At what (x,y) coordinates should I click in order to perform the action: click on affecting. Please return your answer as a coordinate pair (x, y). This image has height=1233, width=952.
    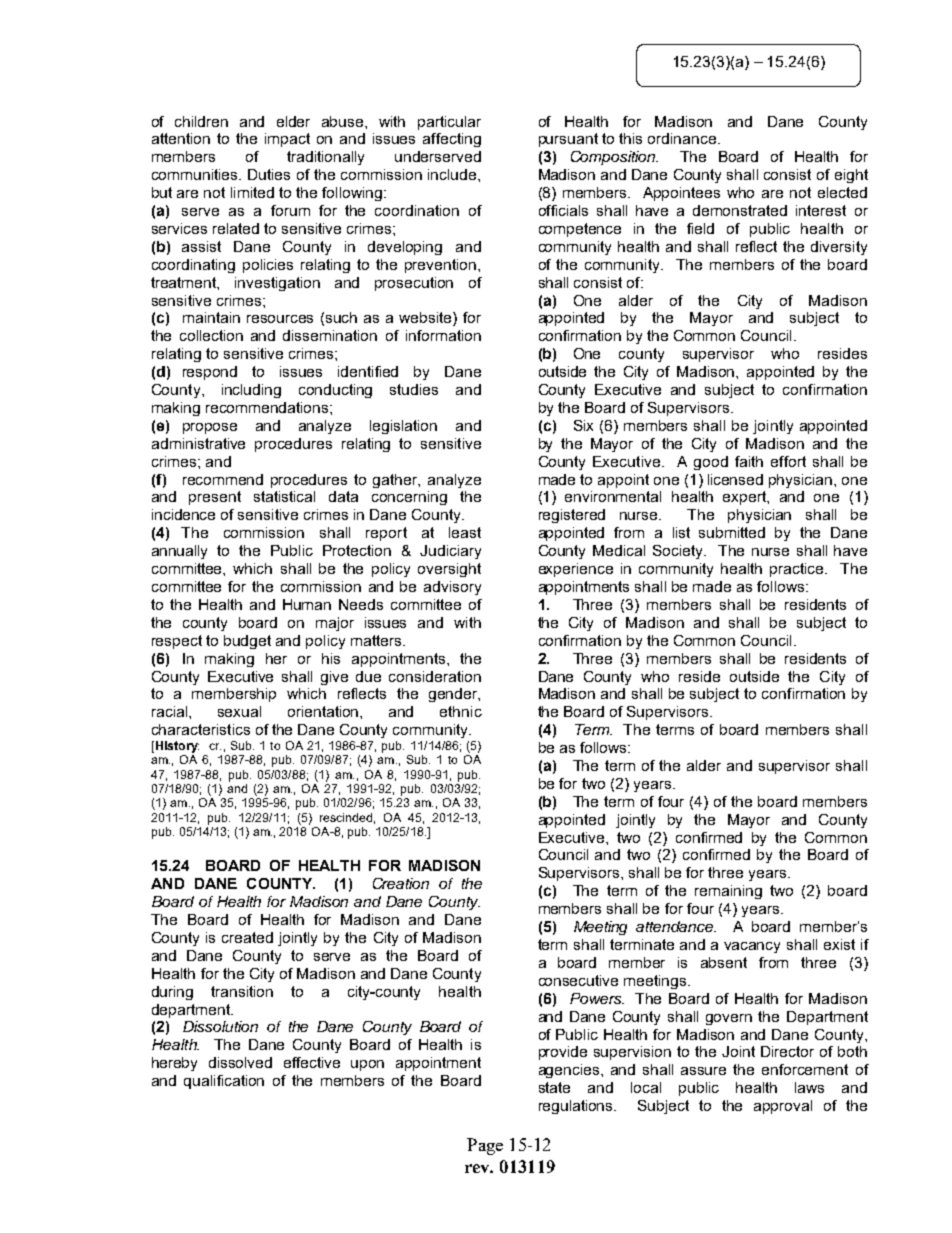
    Looking at the image, I should click on (452, 140).
